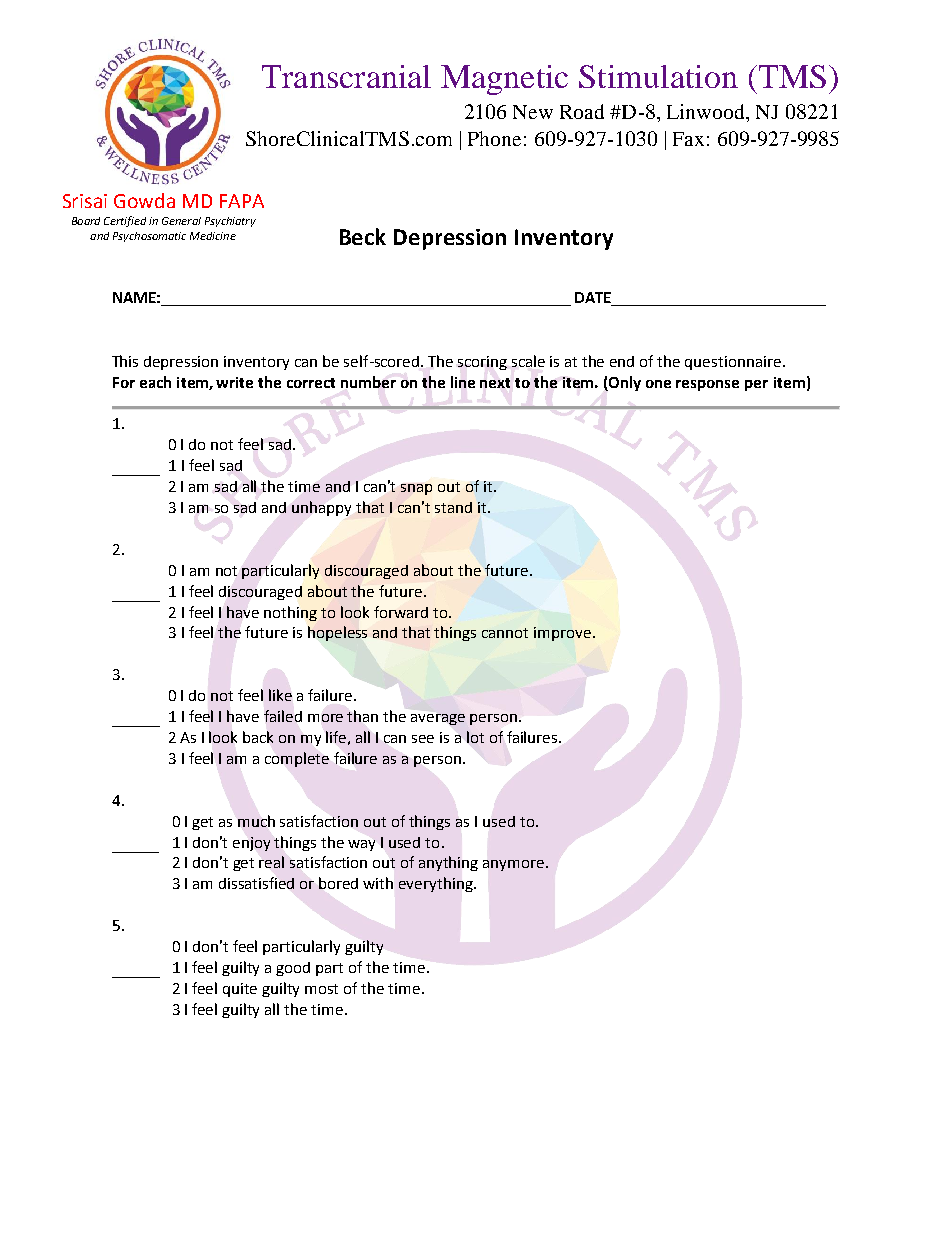 This screenshot has width=952, height=1233. I want to click on Gowda, so click(144, 200).
